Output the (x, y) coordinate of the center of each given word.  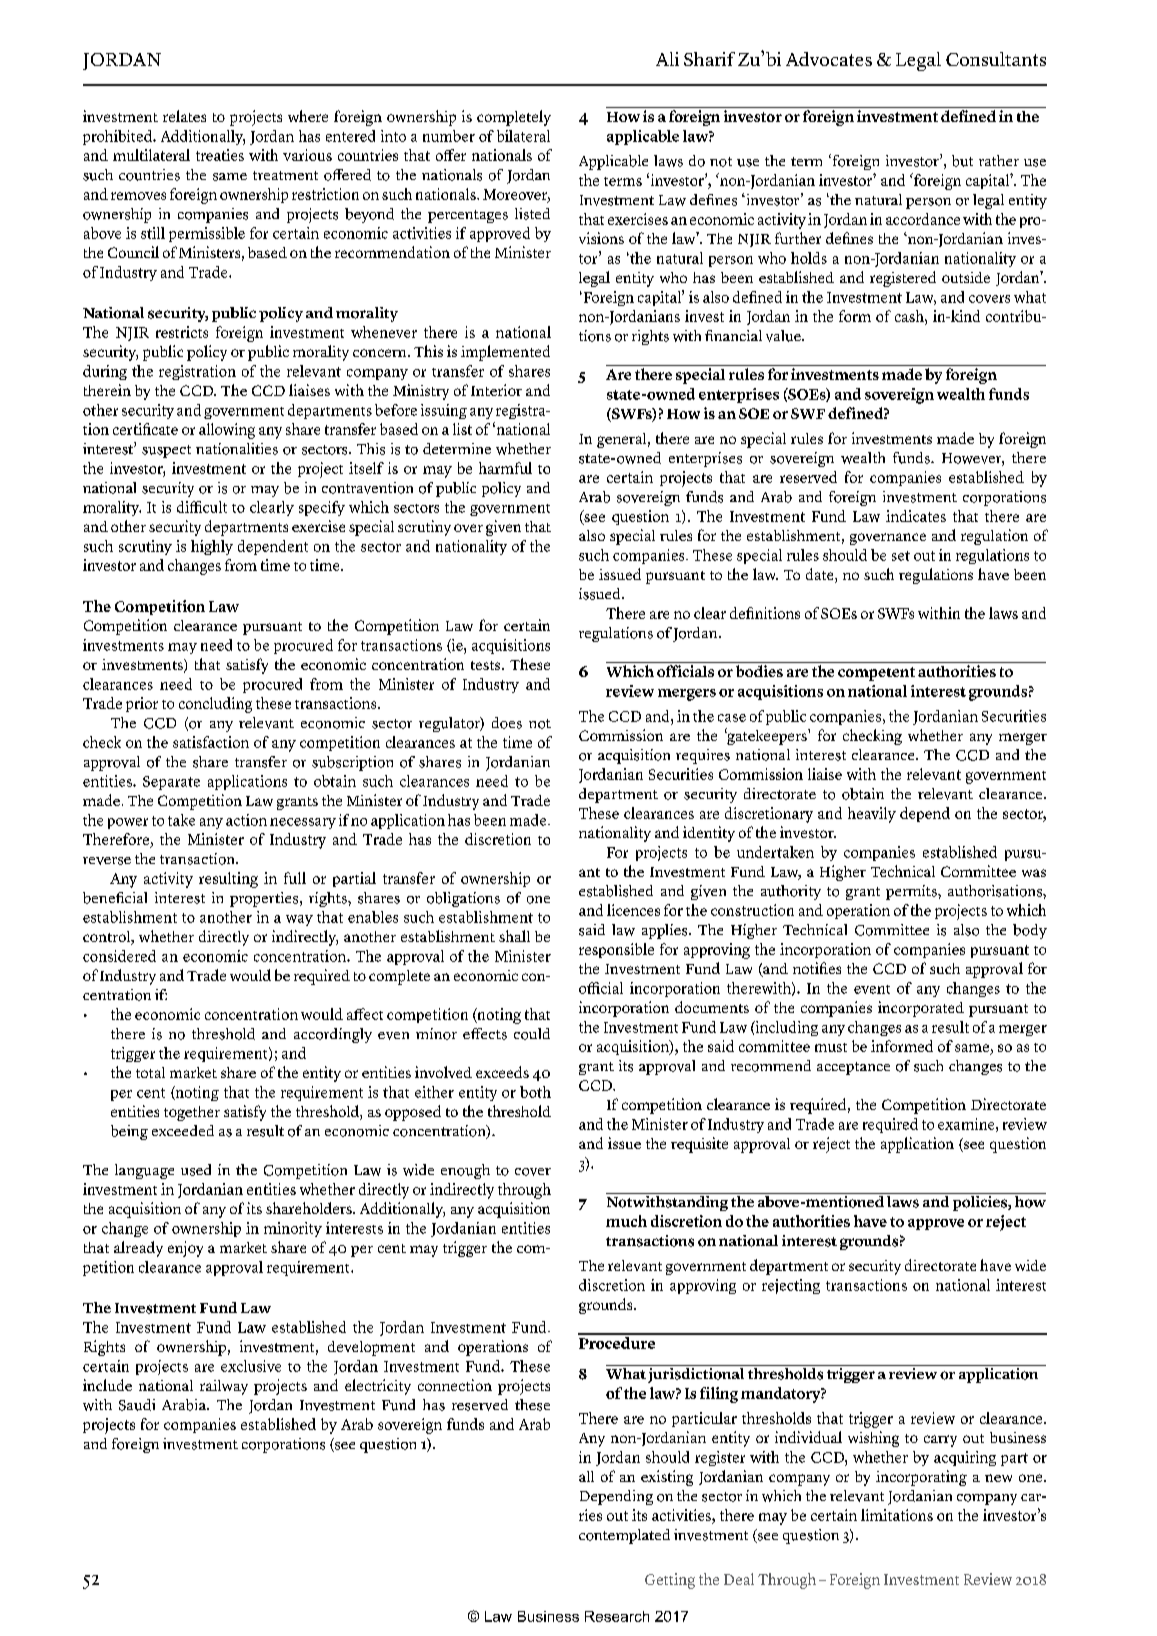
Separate (171, 783)
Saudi (137, 1405)
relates (184, 116)
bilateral (523, 136)
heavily (872, 815)
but (962, 161)
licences (633, 910)
